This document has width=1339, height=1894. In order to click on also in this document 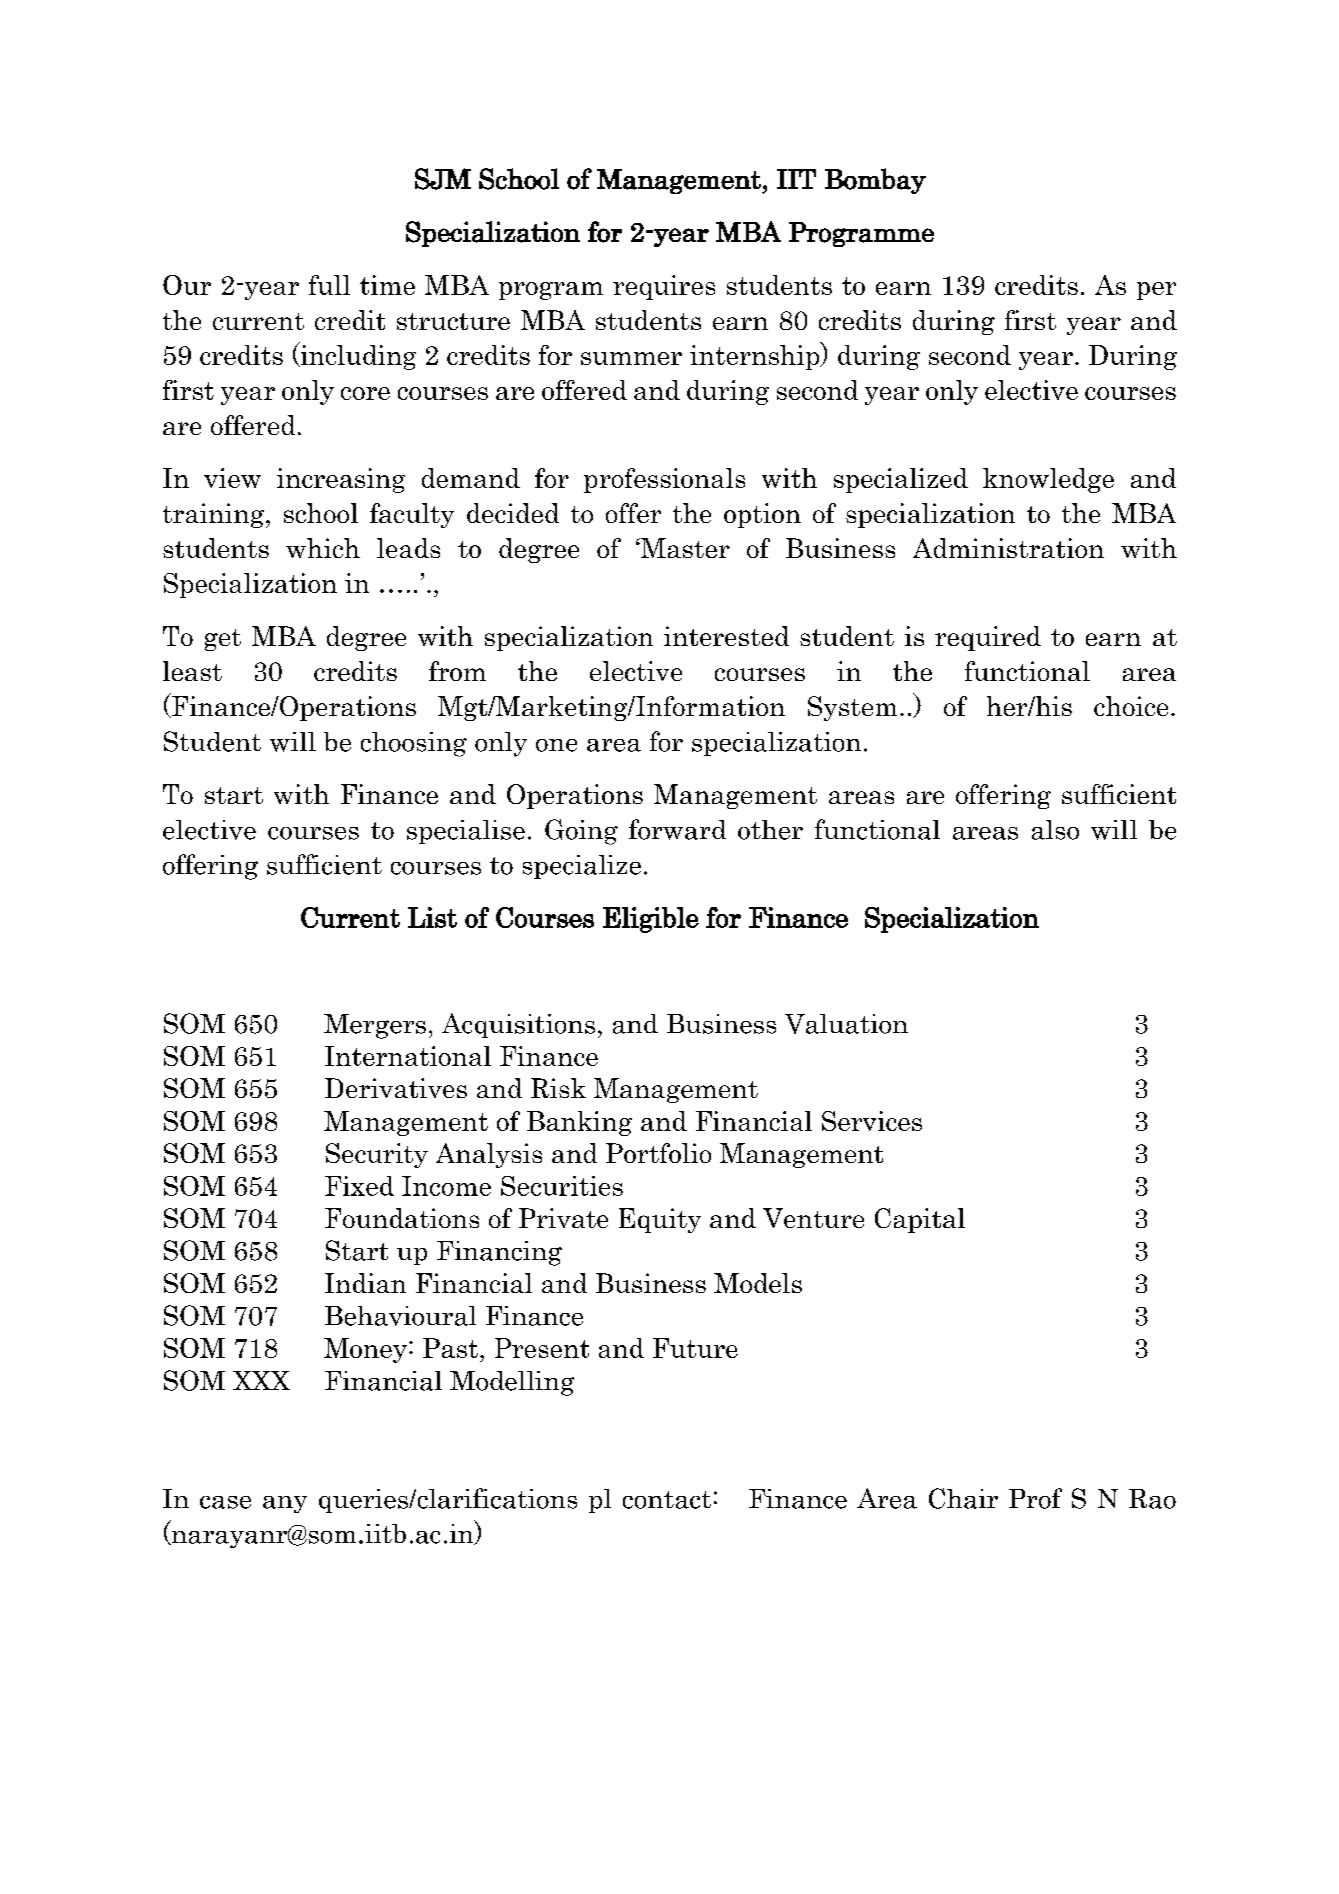, I will do `click(1055, 830)`.
